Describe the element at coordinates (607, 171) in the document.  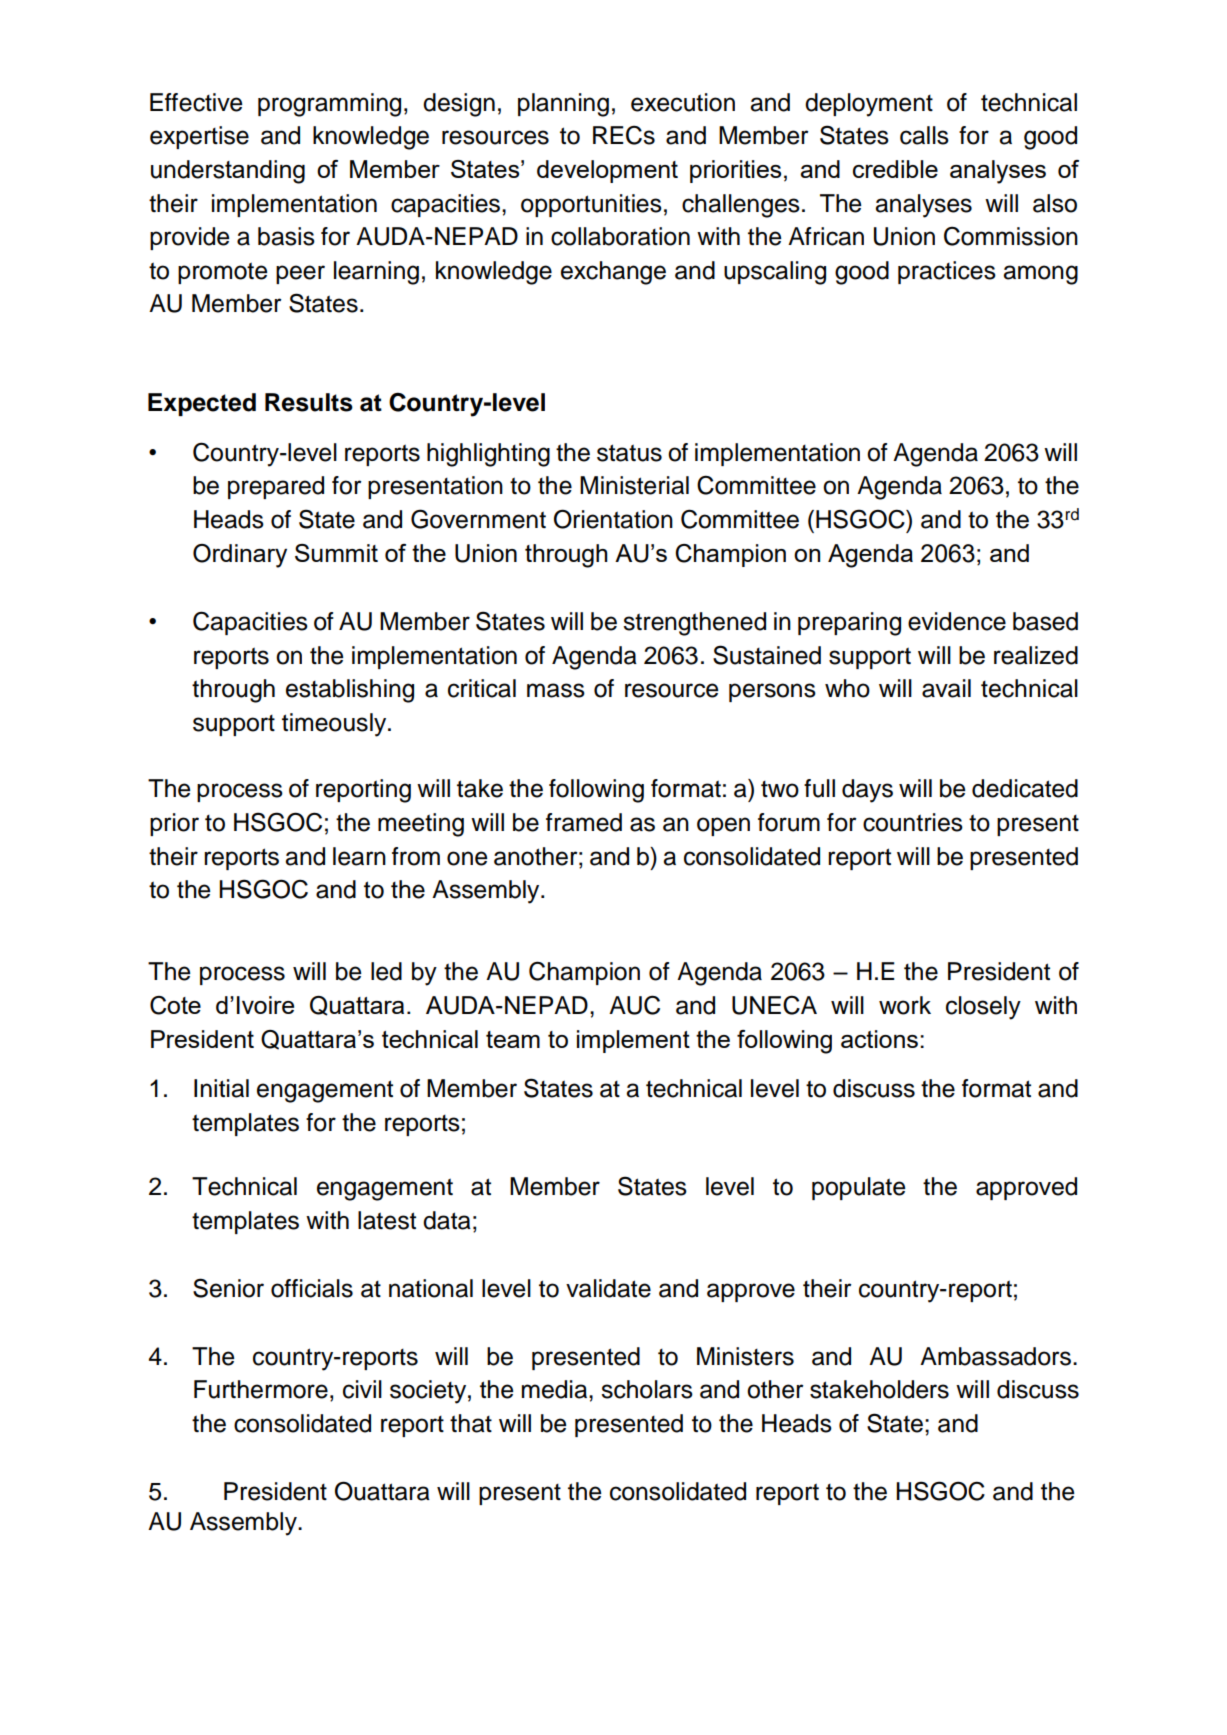
I see `development` at that location.
